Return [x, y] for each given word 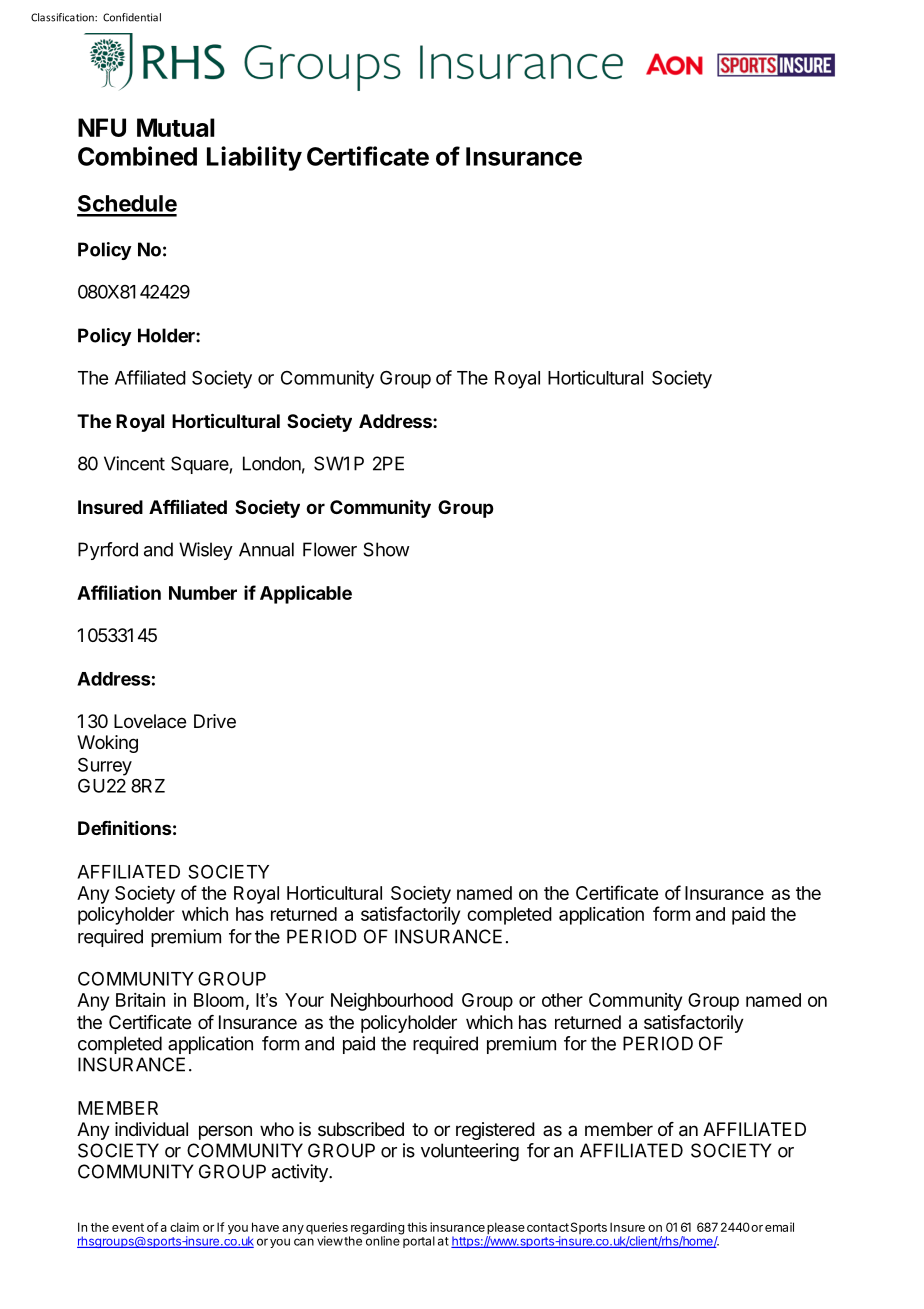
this [417, 1227]
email [779, 1227]
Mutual [176, 127]
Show [386, 549]
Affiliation [119, 592]
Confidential [132, 17]
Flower [330, 549]
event [128, 1227]
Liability [254, 158]
